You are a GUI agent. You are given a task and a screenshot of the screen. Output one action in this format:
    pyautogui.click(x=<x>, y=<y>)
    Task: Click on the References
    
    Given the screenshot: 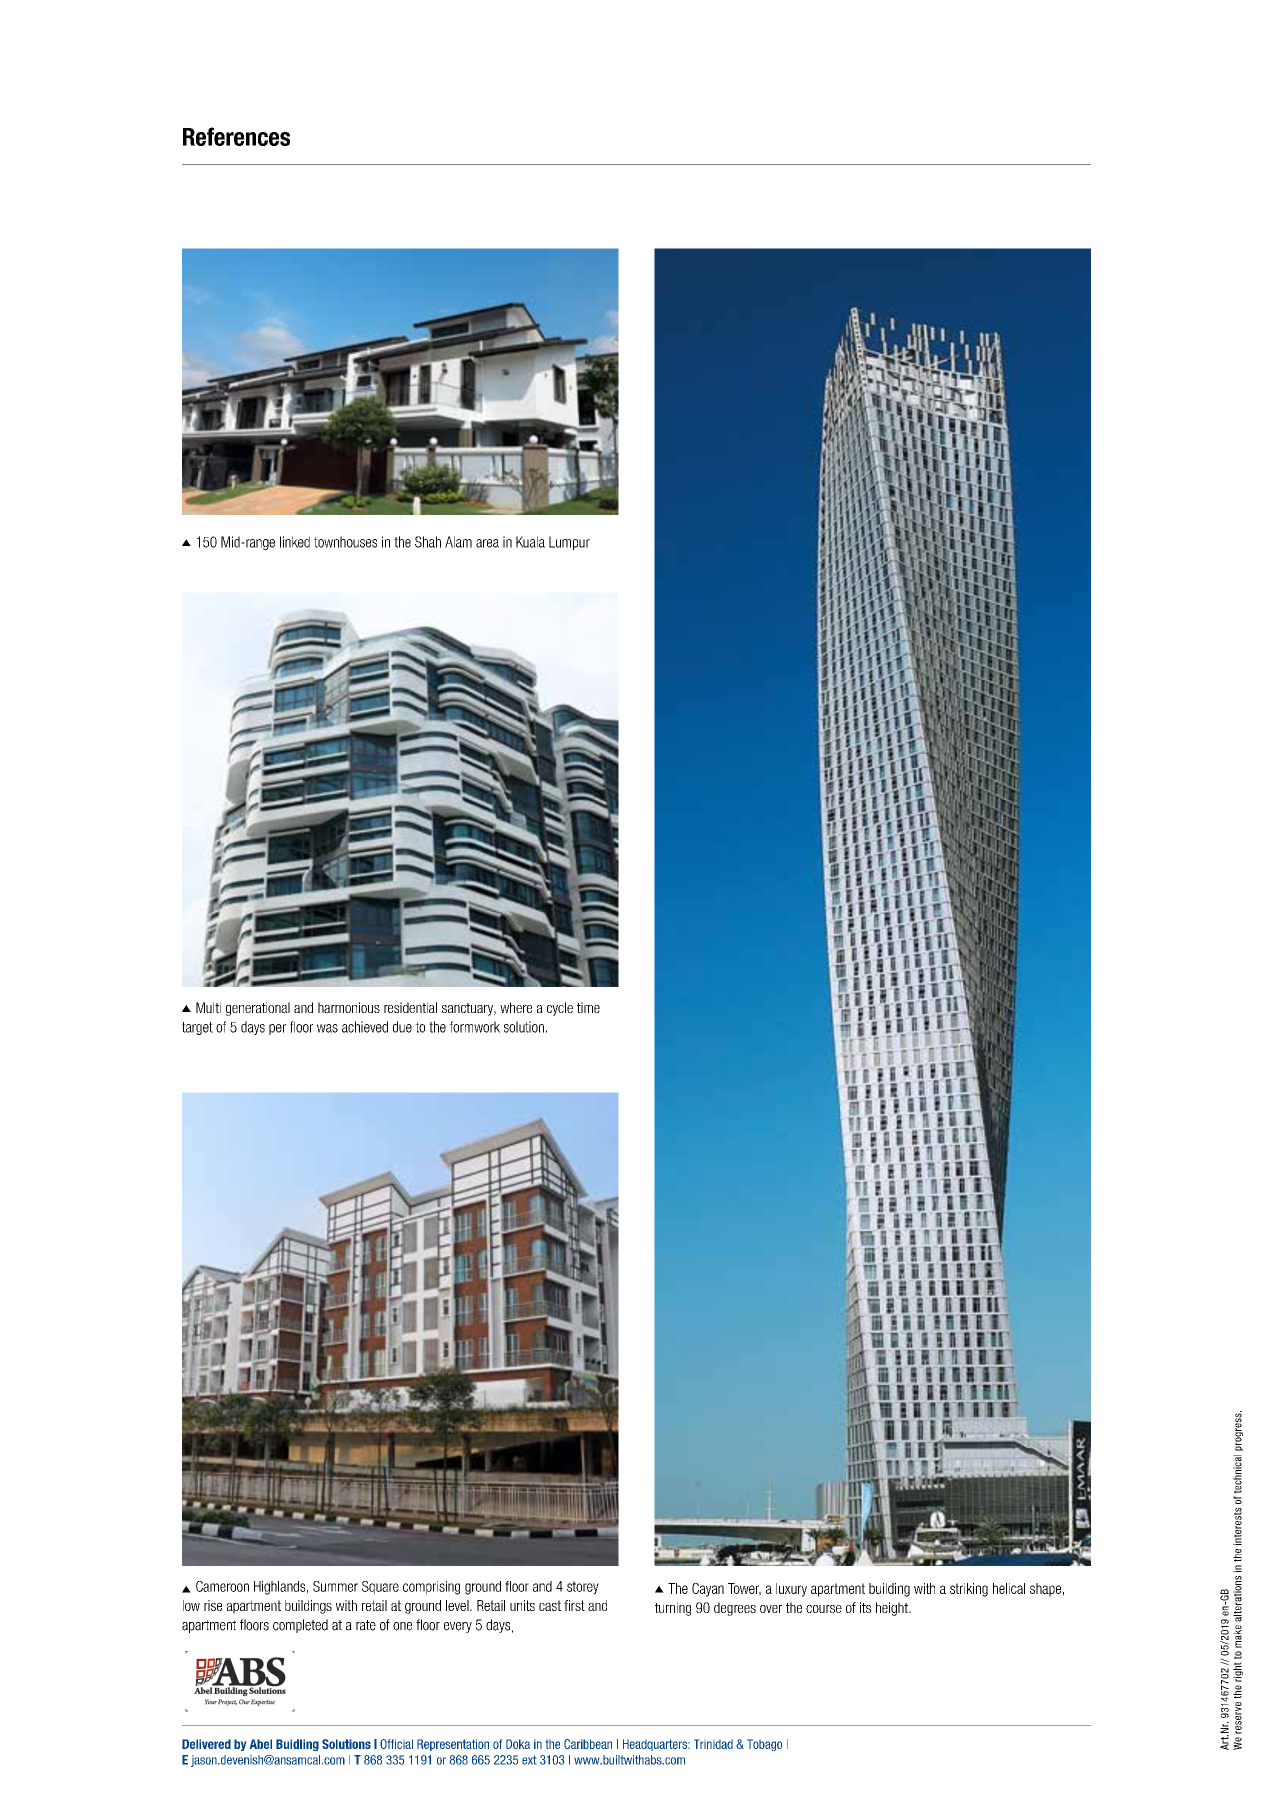 What is the action you would take?
    pyautogui.click(x=236, y=136)
